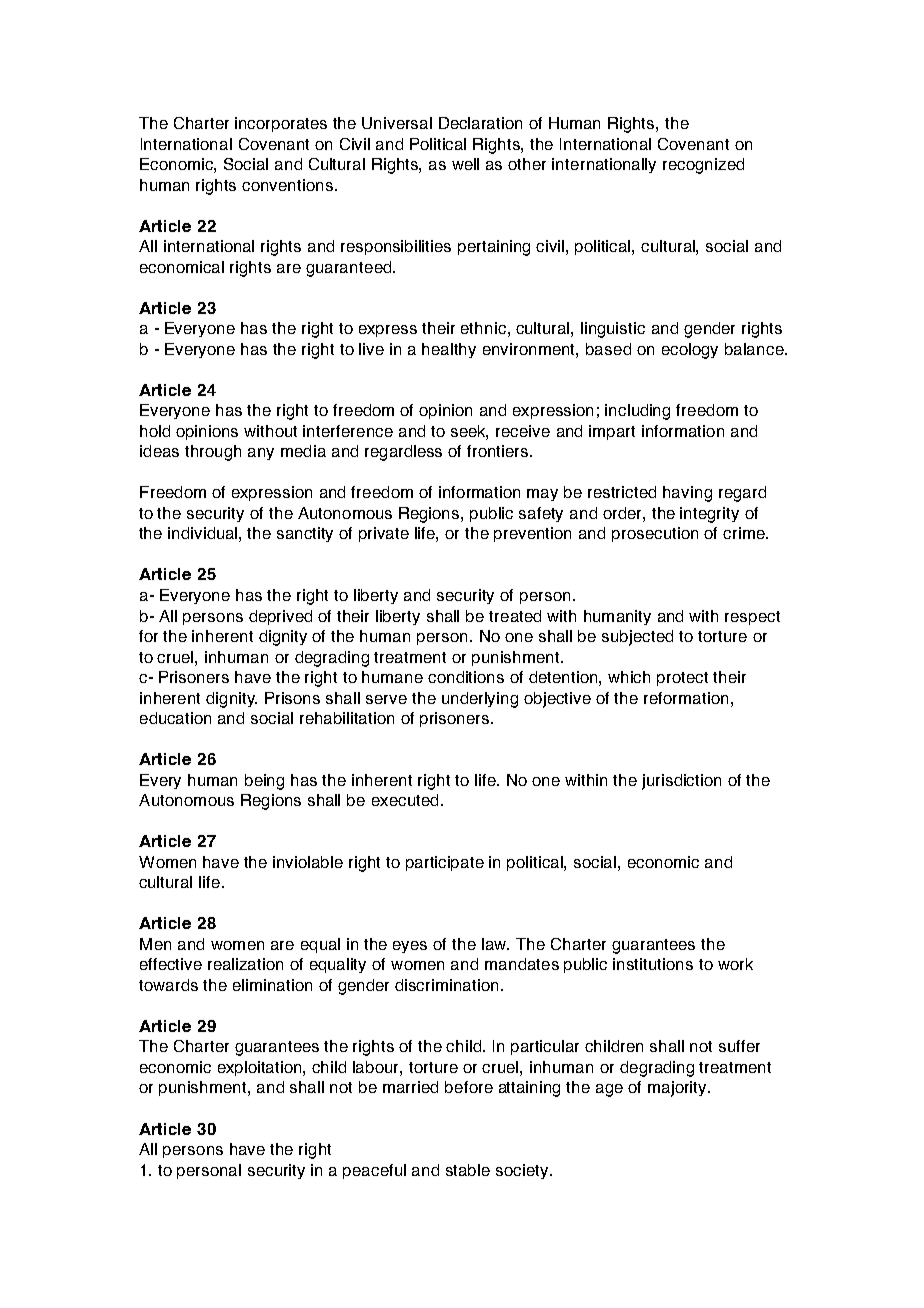 The image size is (924, 1308). What do you see at coordinates (466, 677) in the screenshot?
I see `conditions` at bounding box center [466, 677].
